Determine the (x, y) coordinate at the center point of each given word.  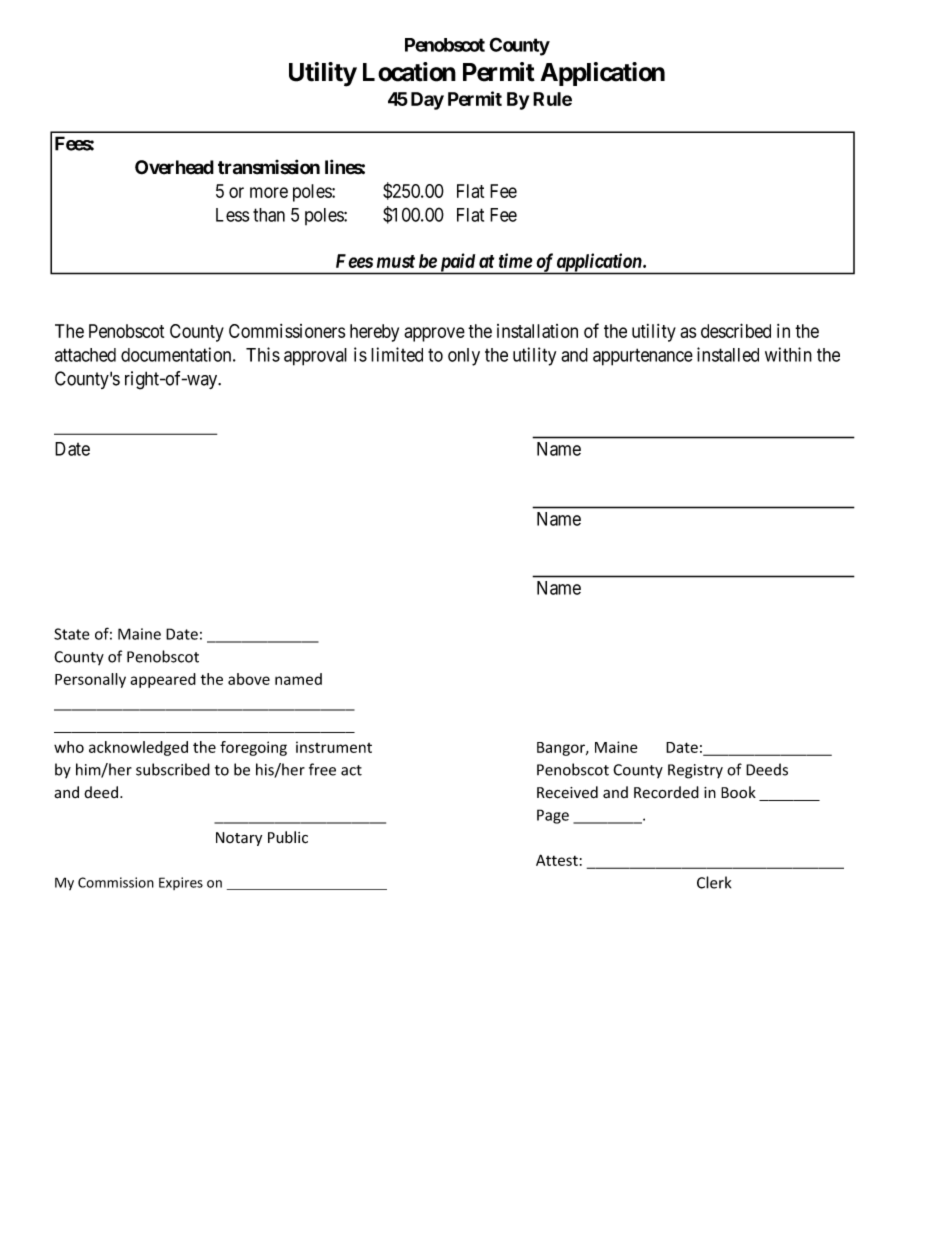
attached (85, 355)
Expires (181, 883)
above (249, 679)
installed (728, 354)
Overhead (174, 167)
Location (409, 72)
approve (434, 334)
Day (427, 101)
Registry (695, 771)
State (72, 634)
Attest (557, 860)
